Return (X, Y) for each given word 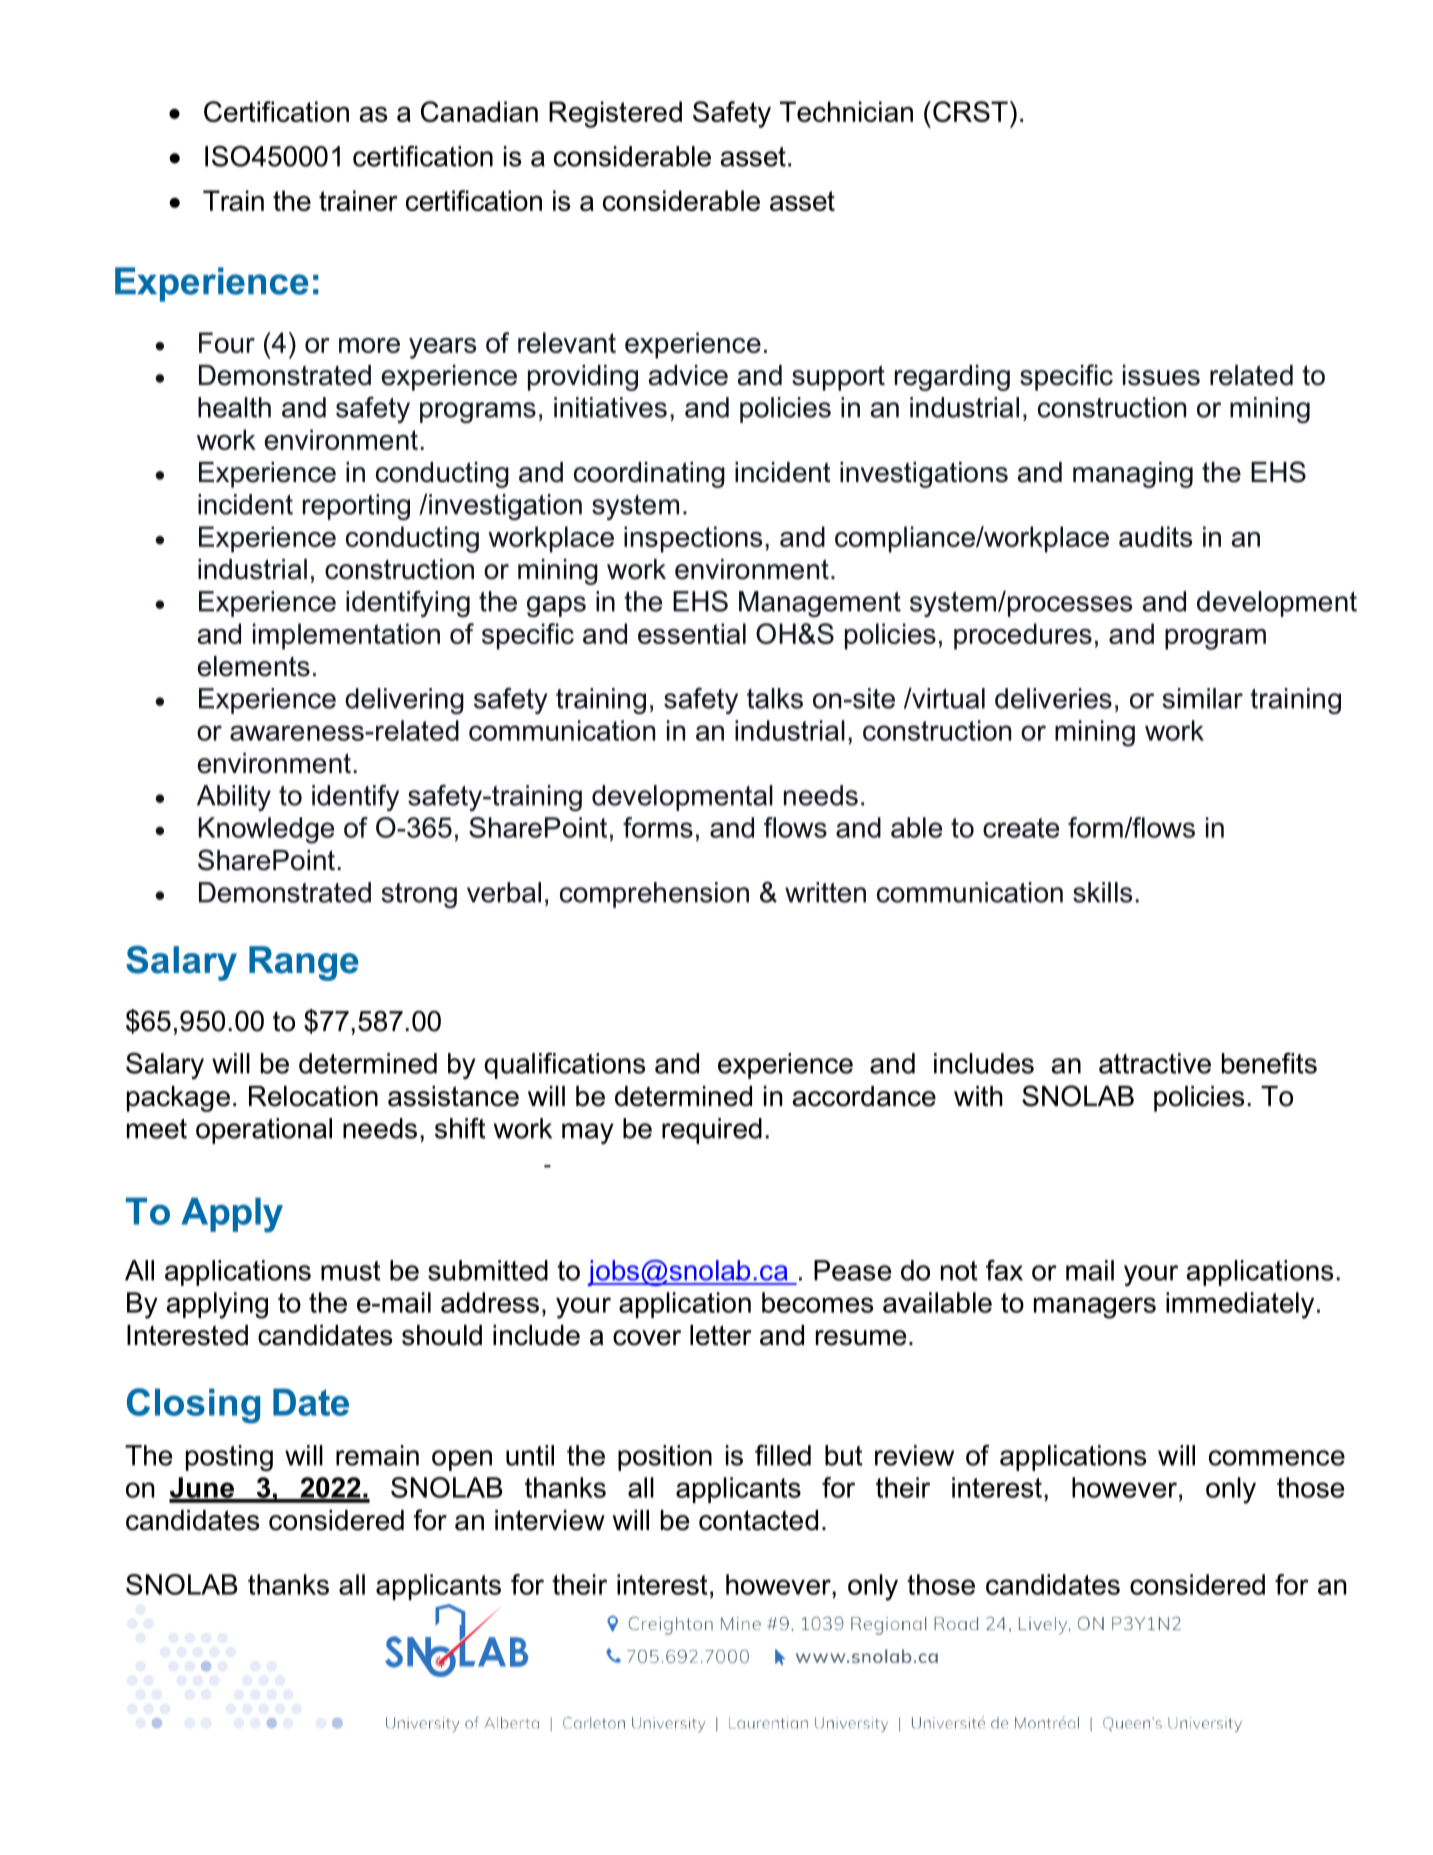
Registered (615, 114)
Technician (846, 111)
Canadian (479, 111)
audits (1155, 536)
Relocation (313, 1096)
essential (692, 633)
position (665, 1458)
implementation (346, 636)
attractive (1155, 1063)
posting (229, 1458)
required (712, 1131)
